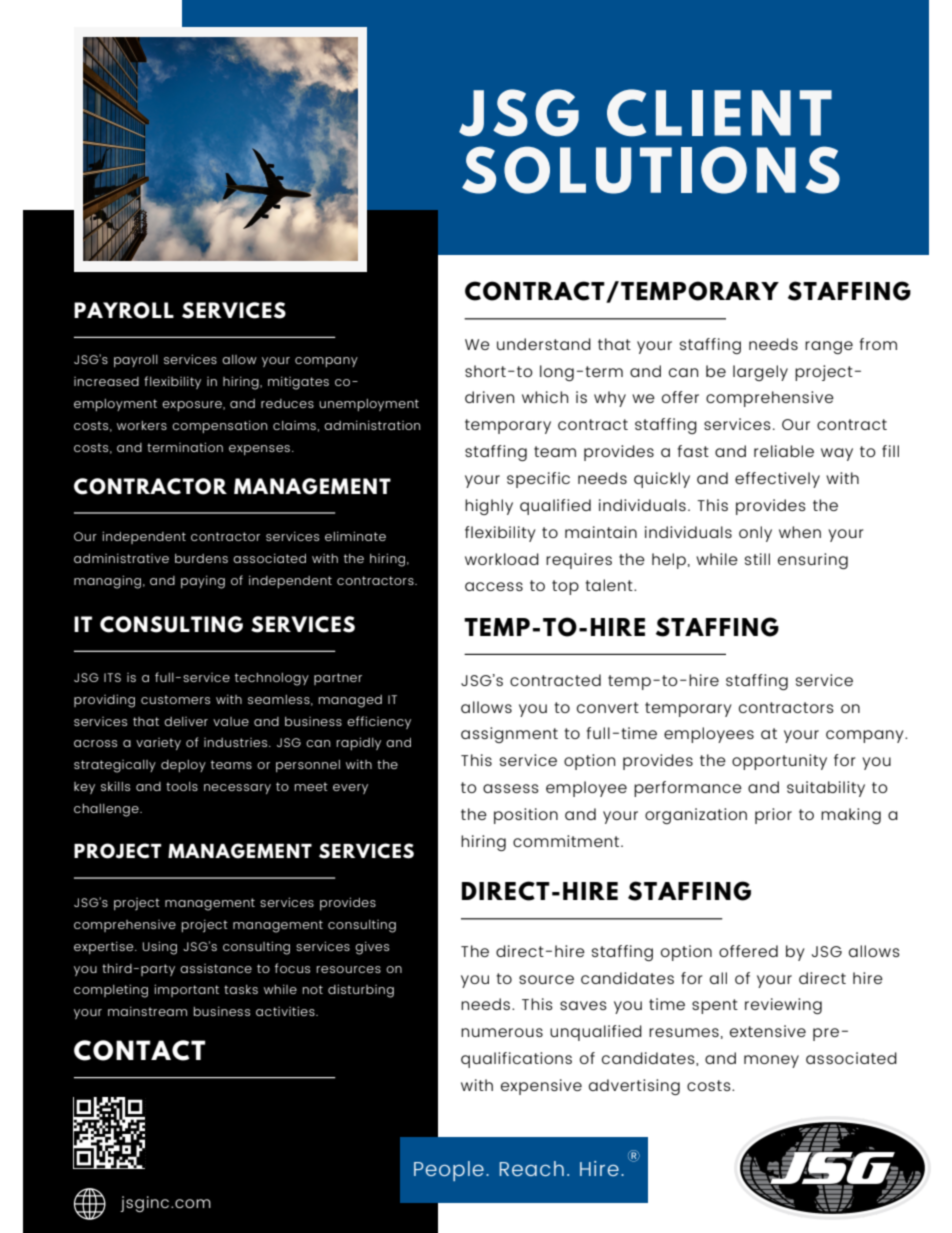  What do you see at coordinates (139, 1050) in the screenshot?
I see `CONTACT` at bounding box center [139, 1050].
